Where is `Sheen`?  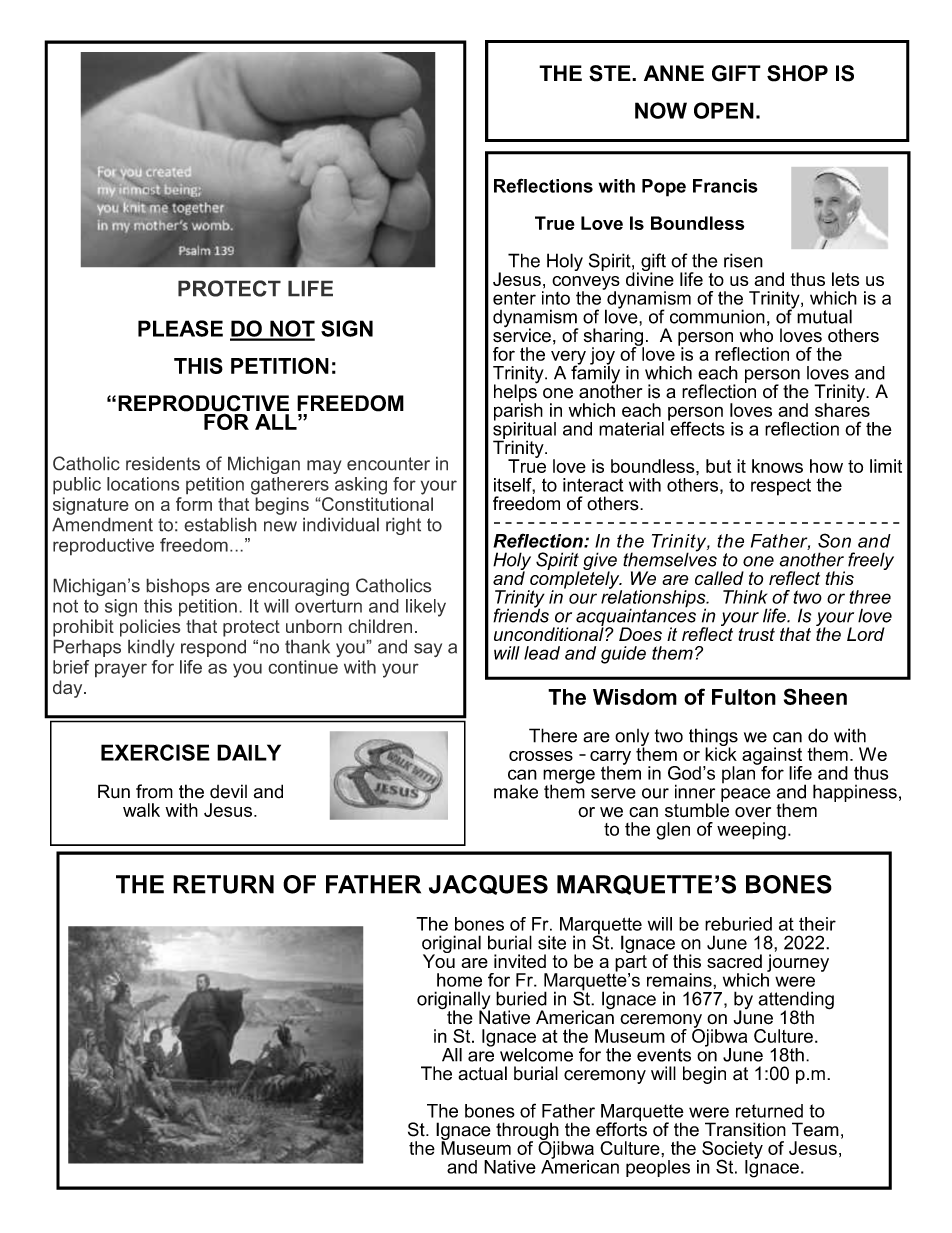 Sheen is located at coordinates (815, 696).
